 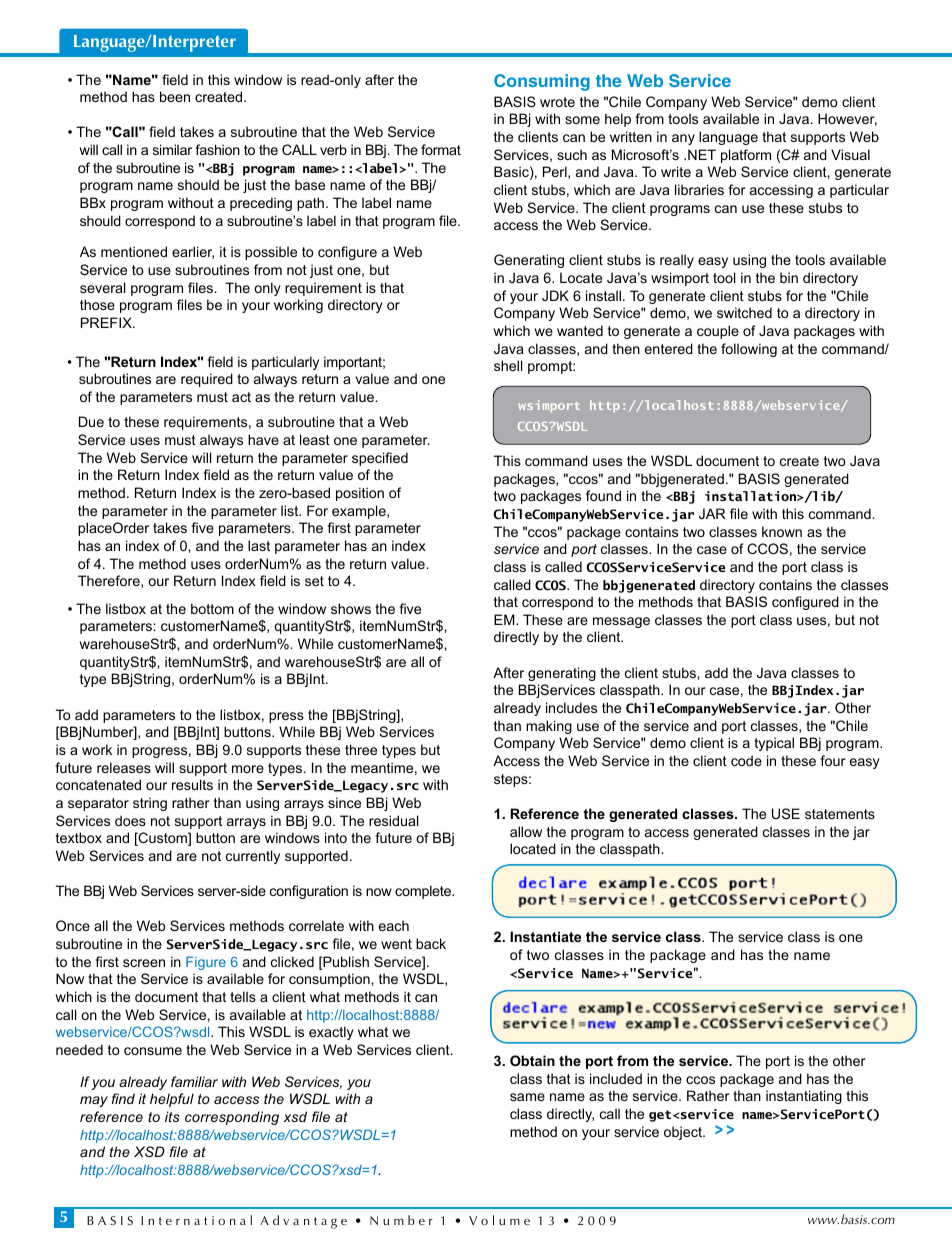 I want to click on platform, so click(x=746, y=156).
